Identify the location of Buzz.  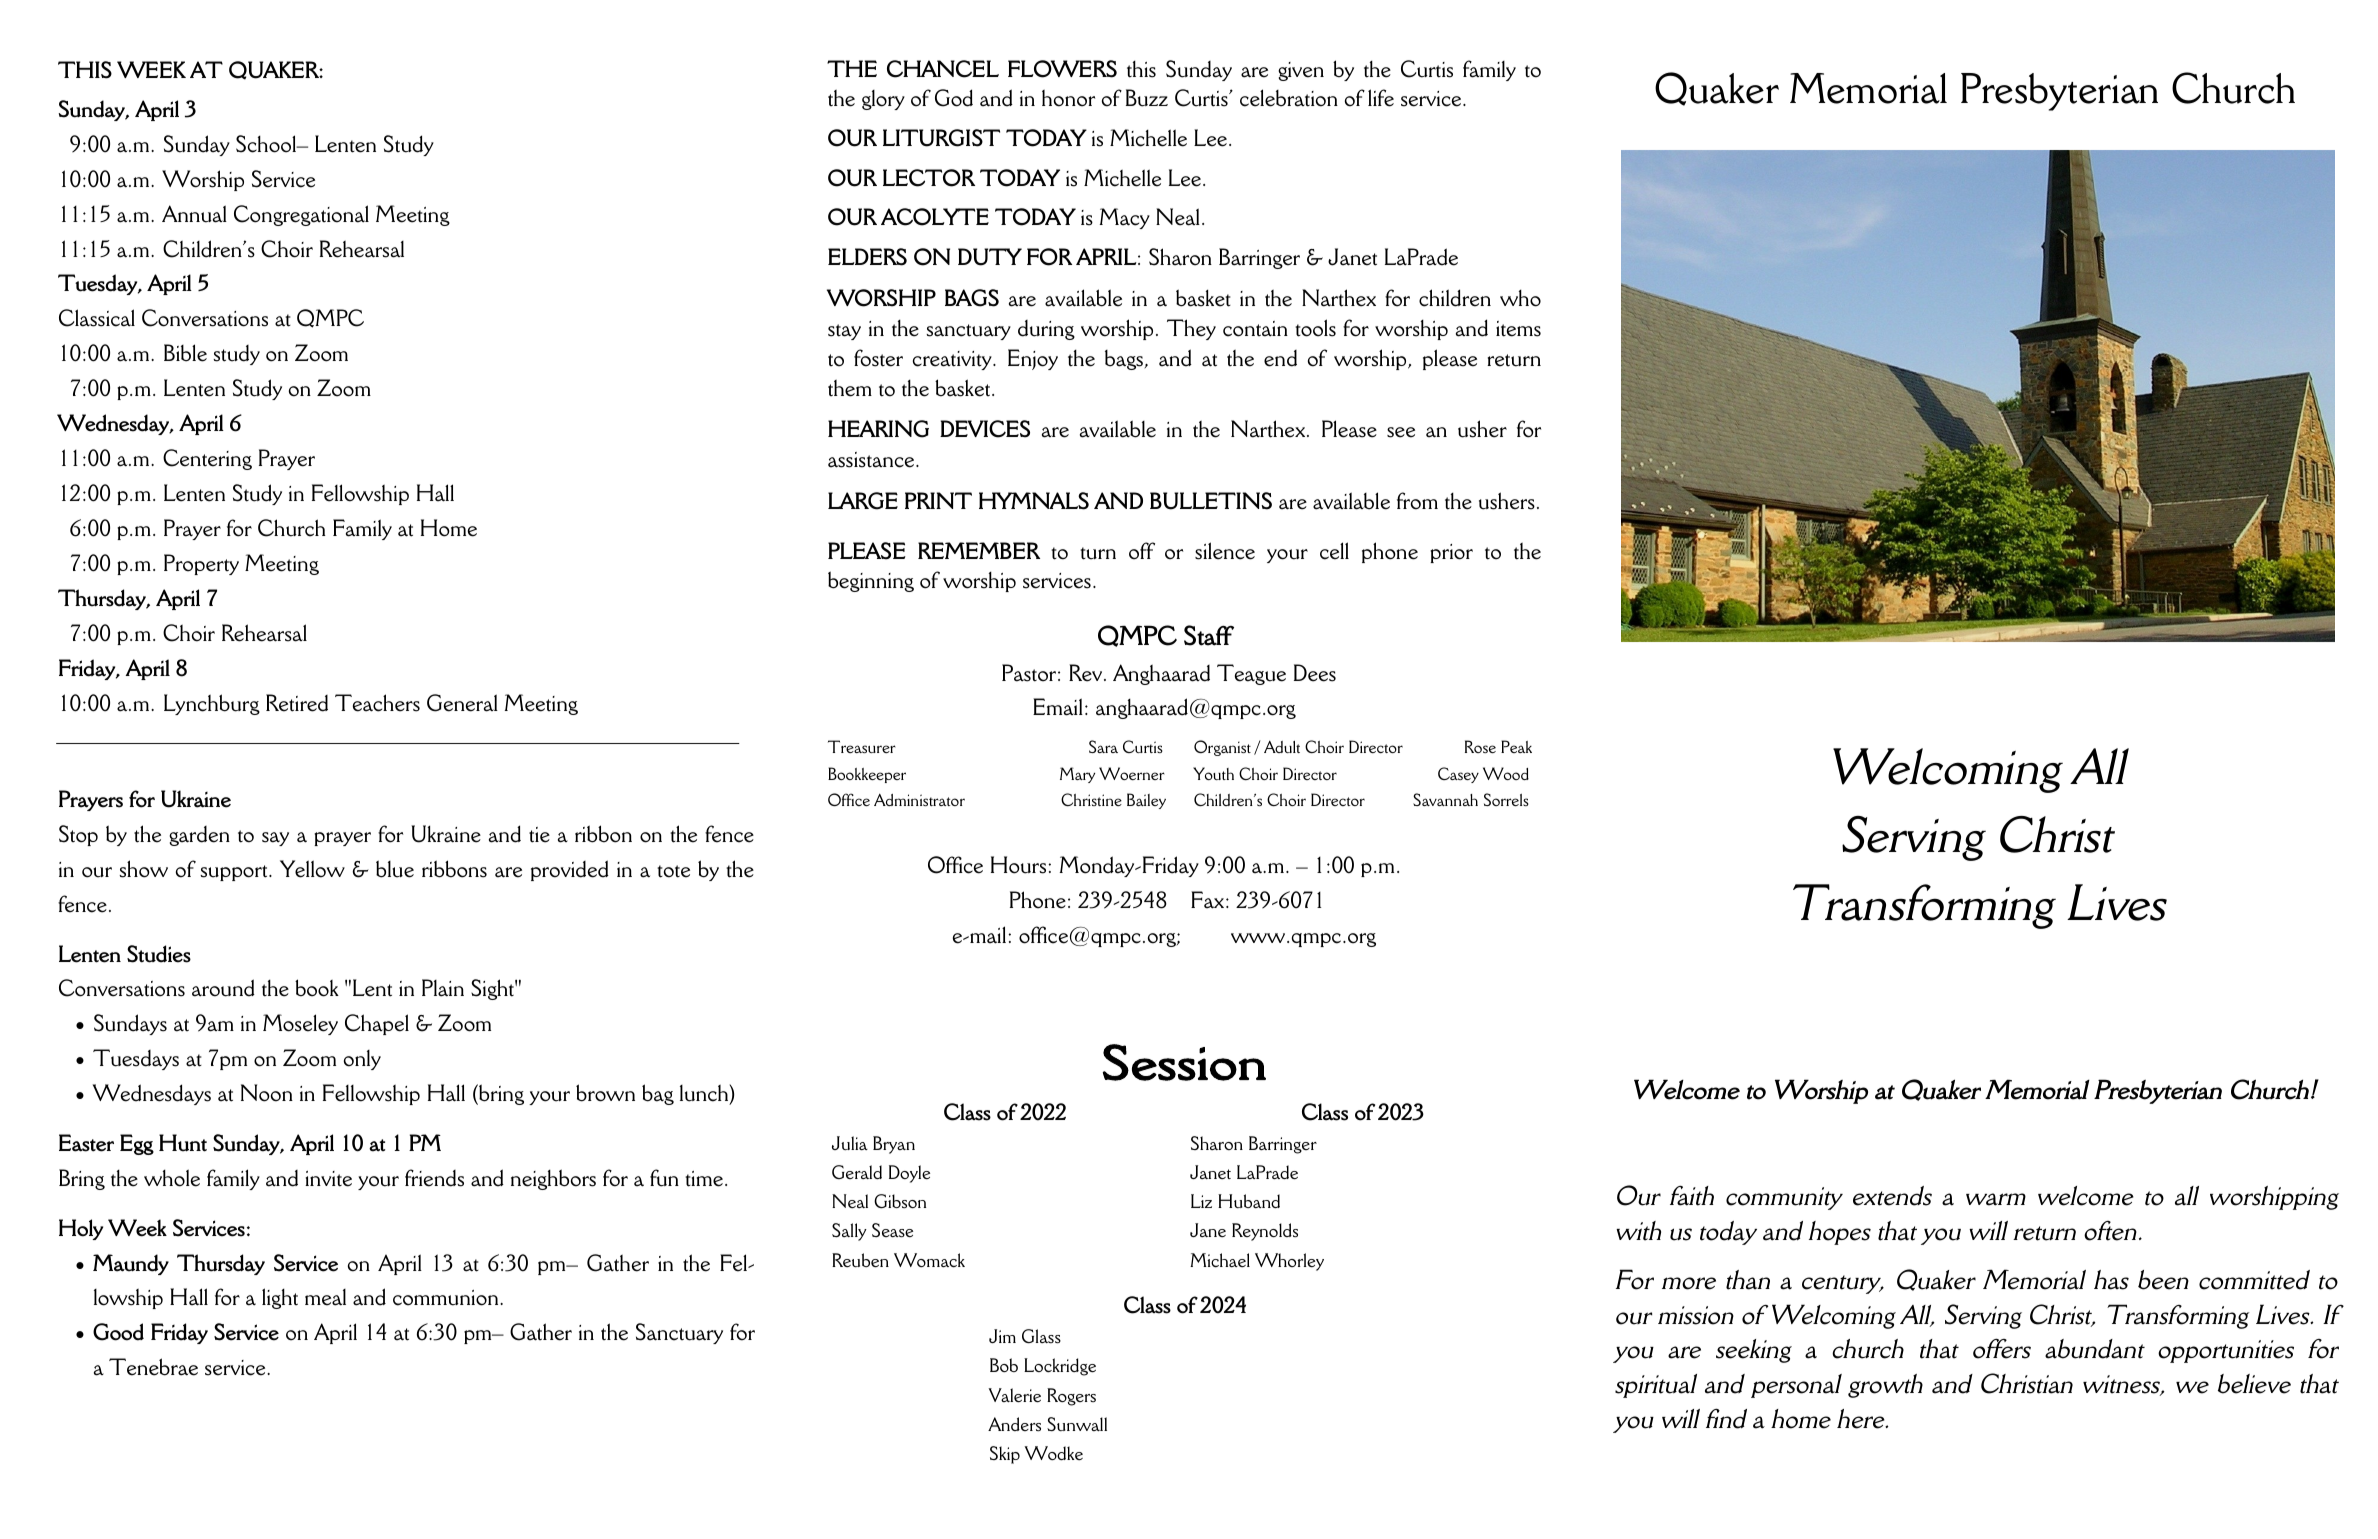
(1147, 98).
